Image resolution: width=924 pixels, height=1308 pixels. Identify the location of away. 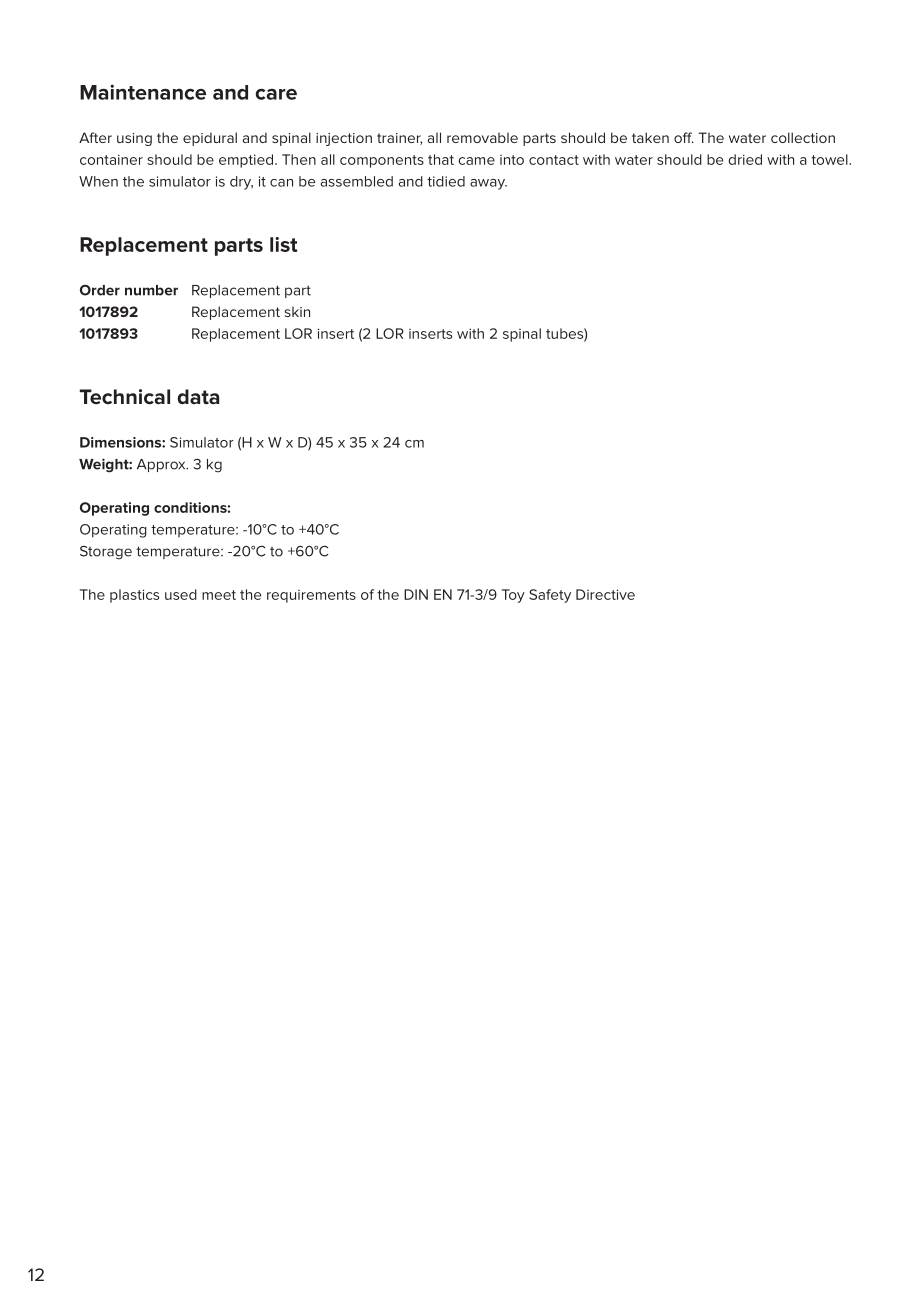
(488, 184).
